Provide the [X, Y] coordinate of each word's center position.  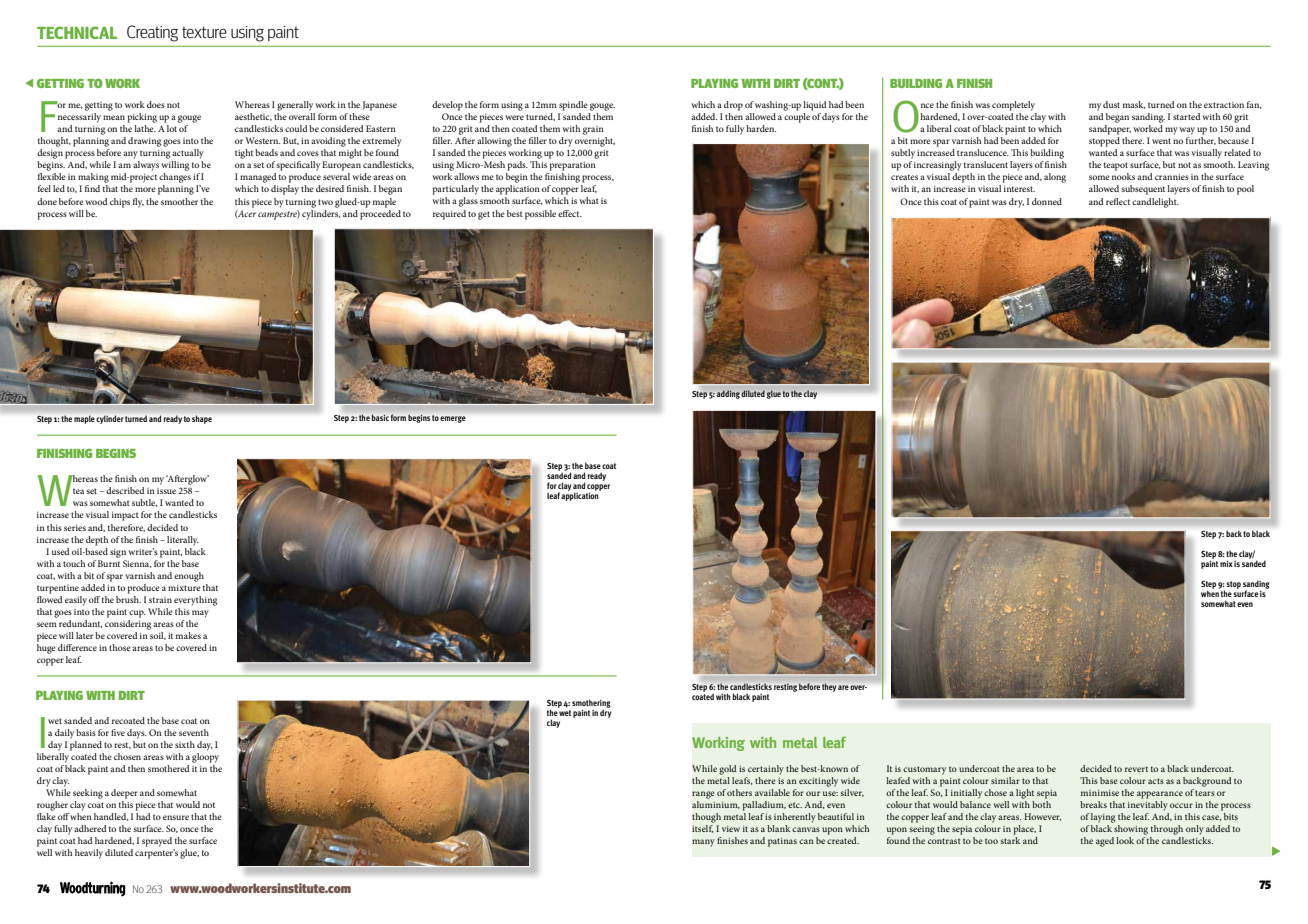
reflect [1118, 201]
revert [1136, 769]
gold [727, 770]
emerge [453, 419]
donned [1047, 201]
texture [204, 32]
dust [1111, 104]
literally [183, 541]
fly [138, 203]
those [120, 647]
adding [728, 394]
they [829, 687]
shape [202, 419]
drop [733, 106]
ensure [176, 817]
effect [570, 213]
